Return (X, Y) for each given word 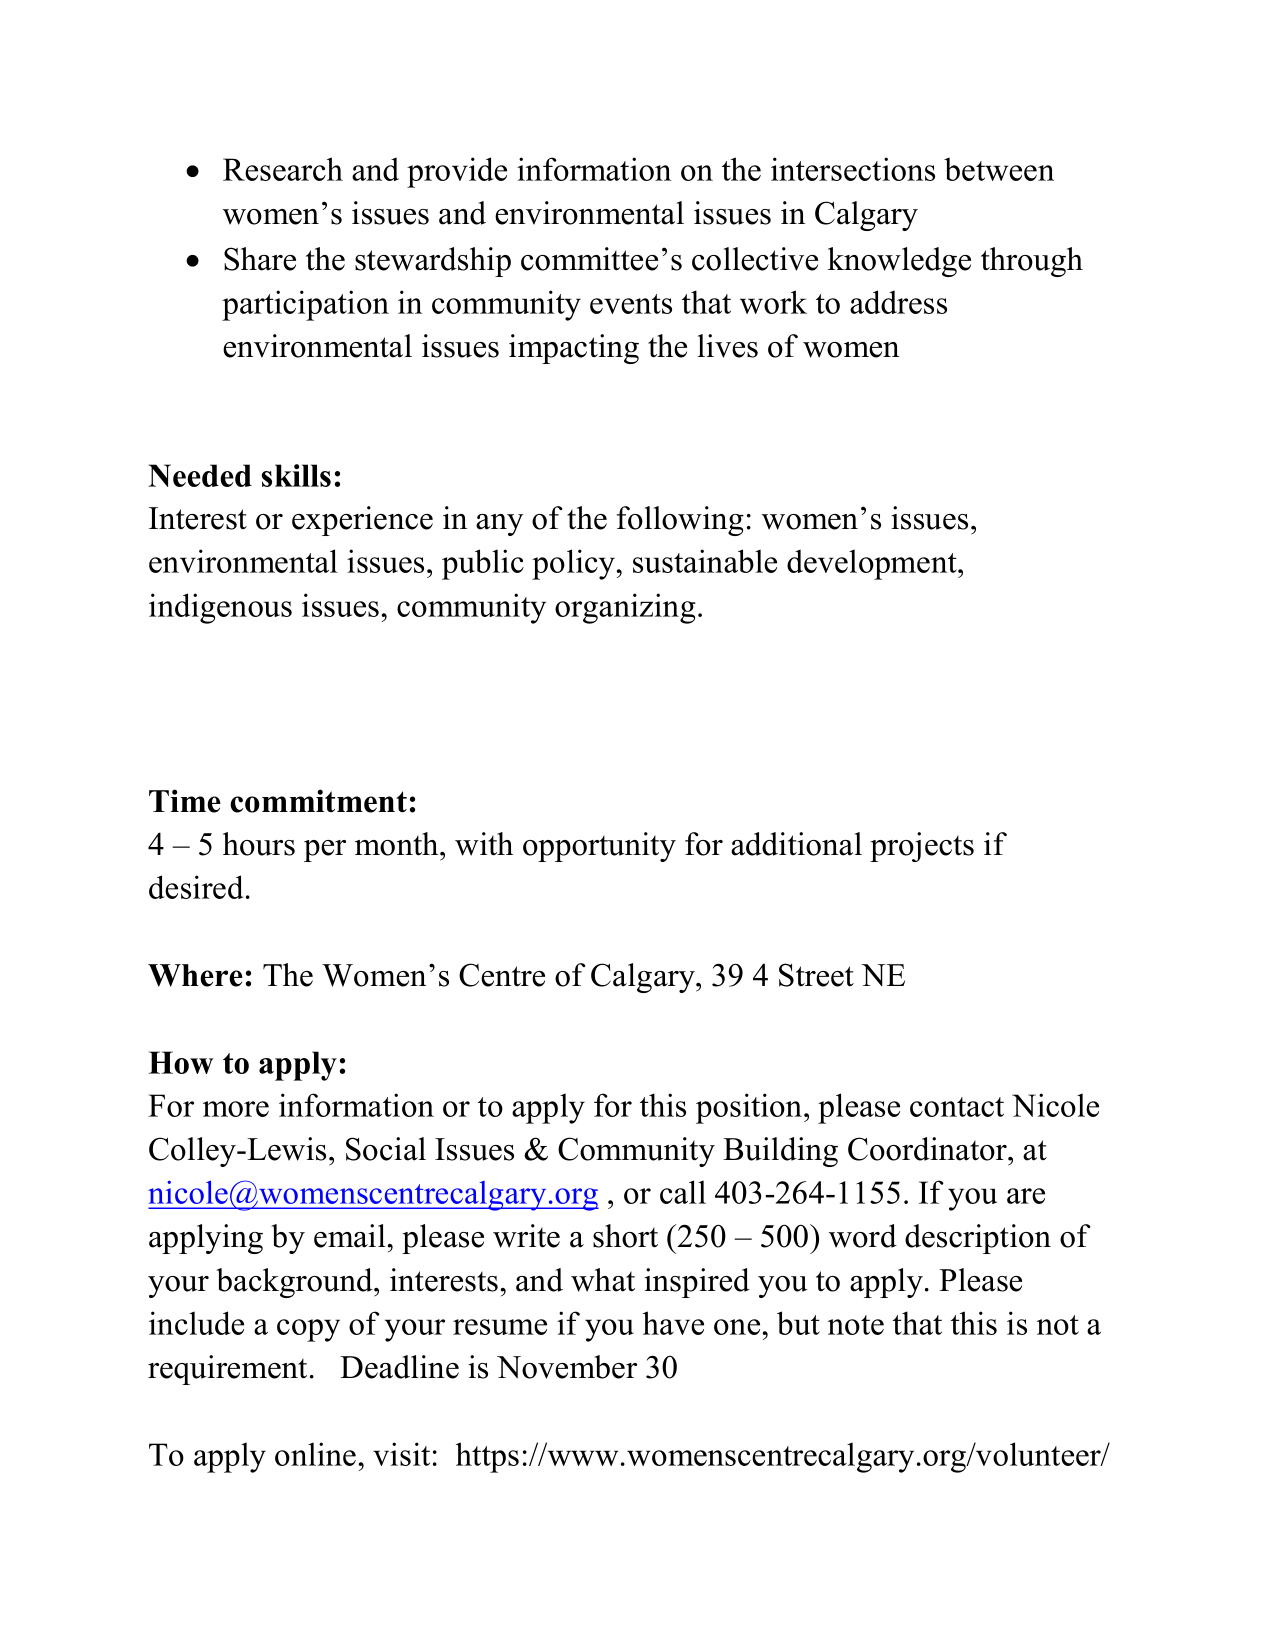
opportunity (599, 847)
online (315, 1454)
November (567, 1367)
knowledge (899, 262)
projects (922, 847)
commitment (318, 801)
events (631, 304)
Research (283, 169)
